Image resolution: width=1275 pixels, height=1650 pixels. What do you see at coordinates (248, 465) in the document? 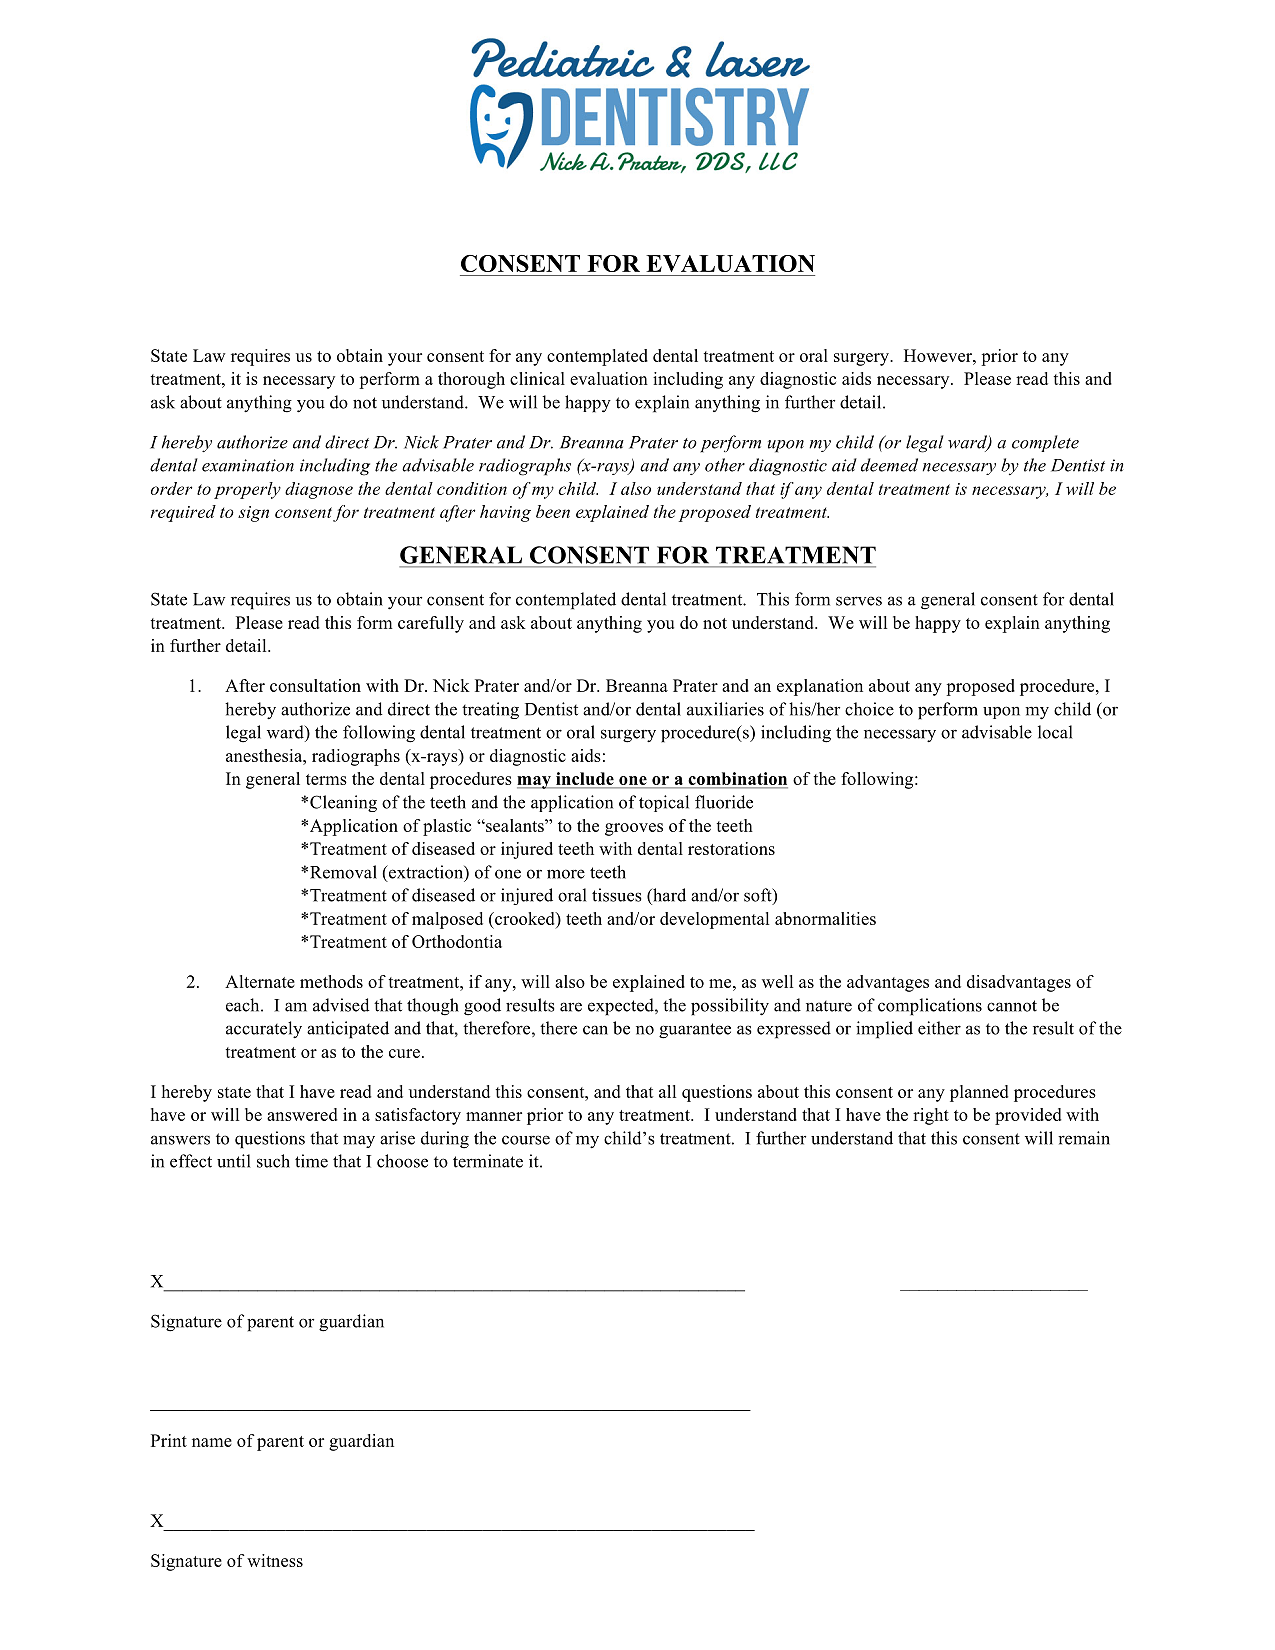
I see `examination` at bounding box center [248, 465].
